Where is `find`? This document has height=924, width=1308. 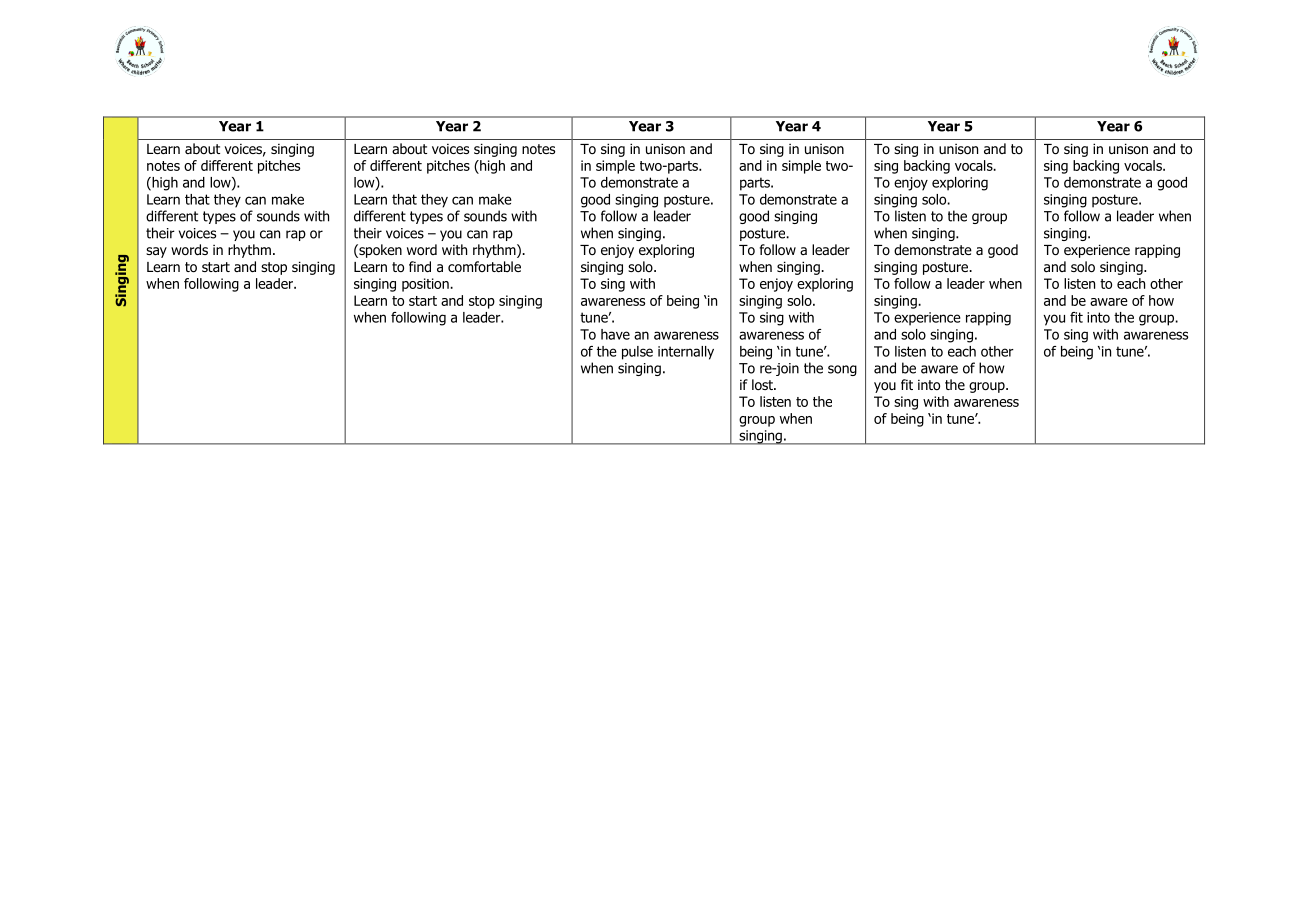
find is located at coordinates (420, 267).
